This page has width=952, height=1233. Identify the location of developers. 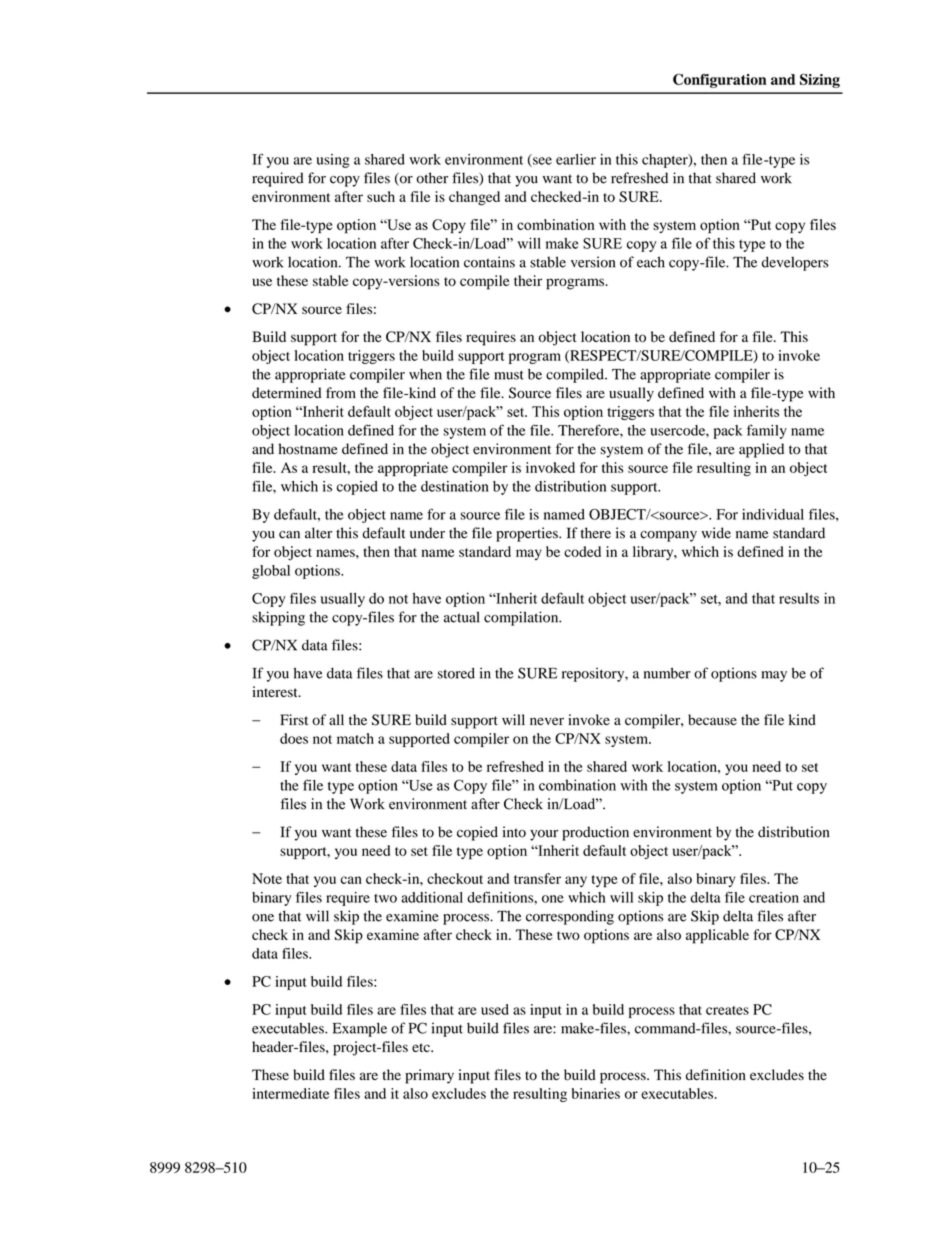
(795, 263).
